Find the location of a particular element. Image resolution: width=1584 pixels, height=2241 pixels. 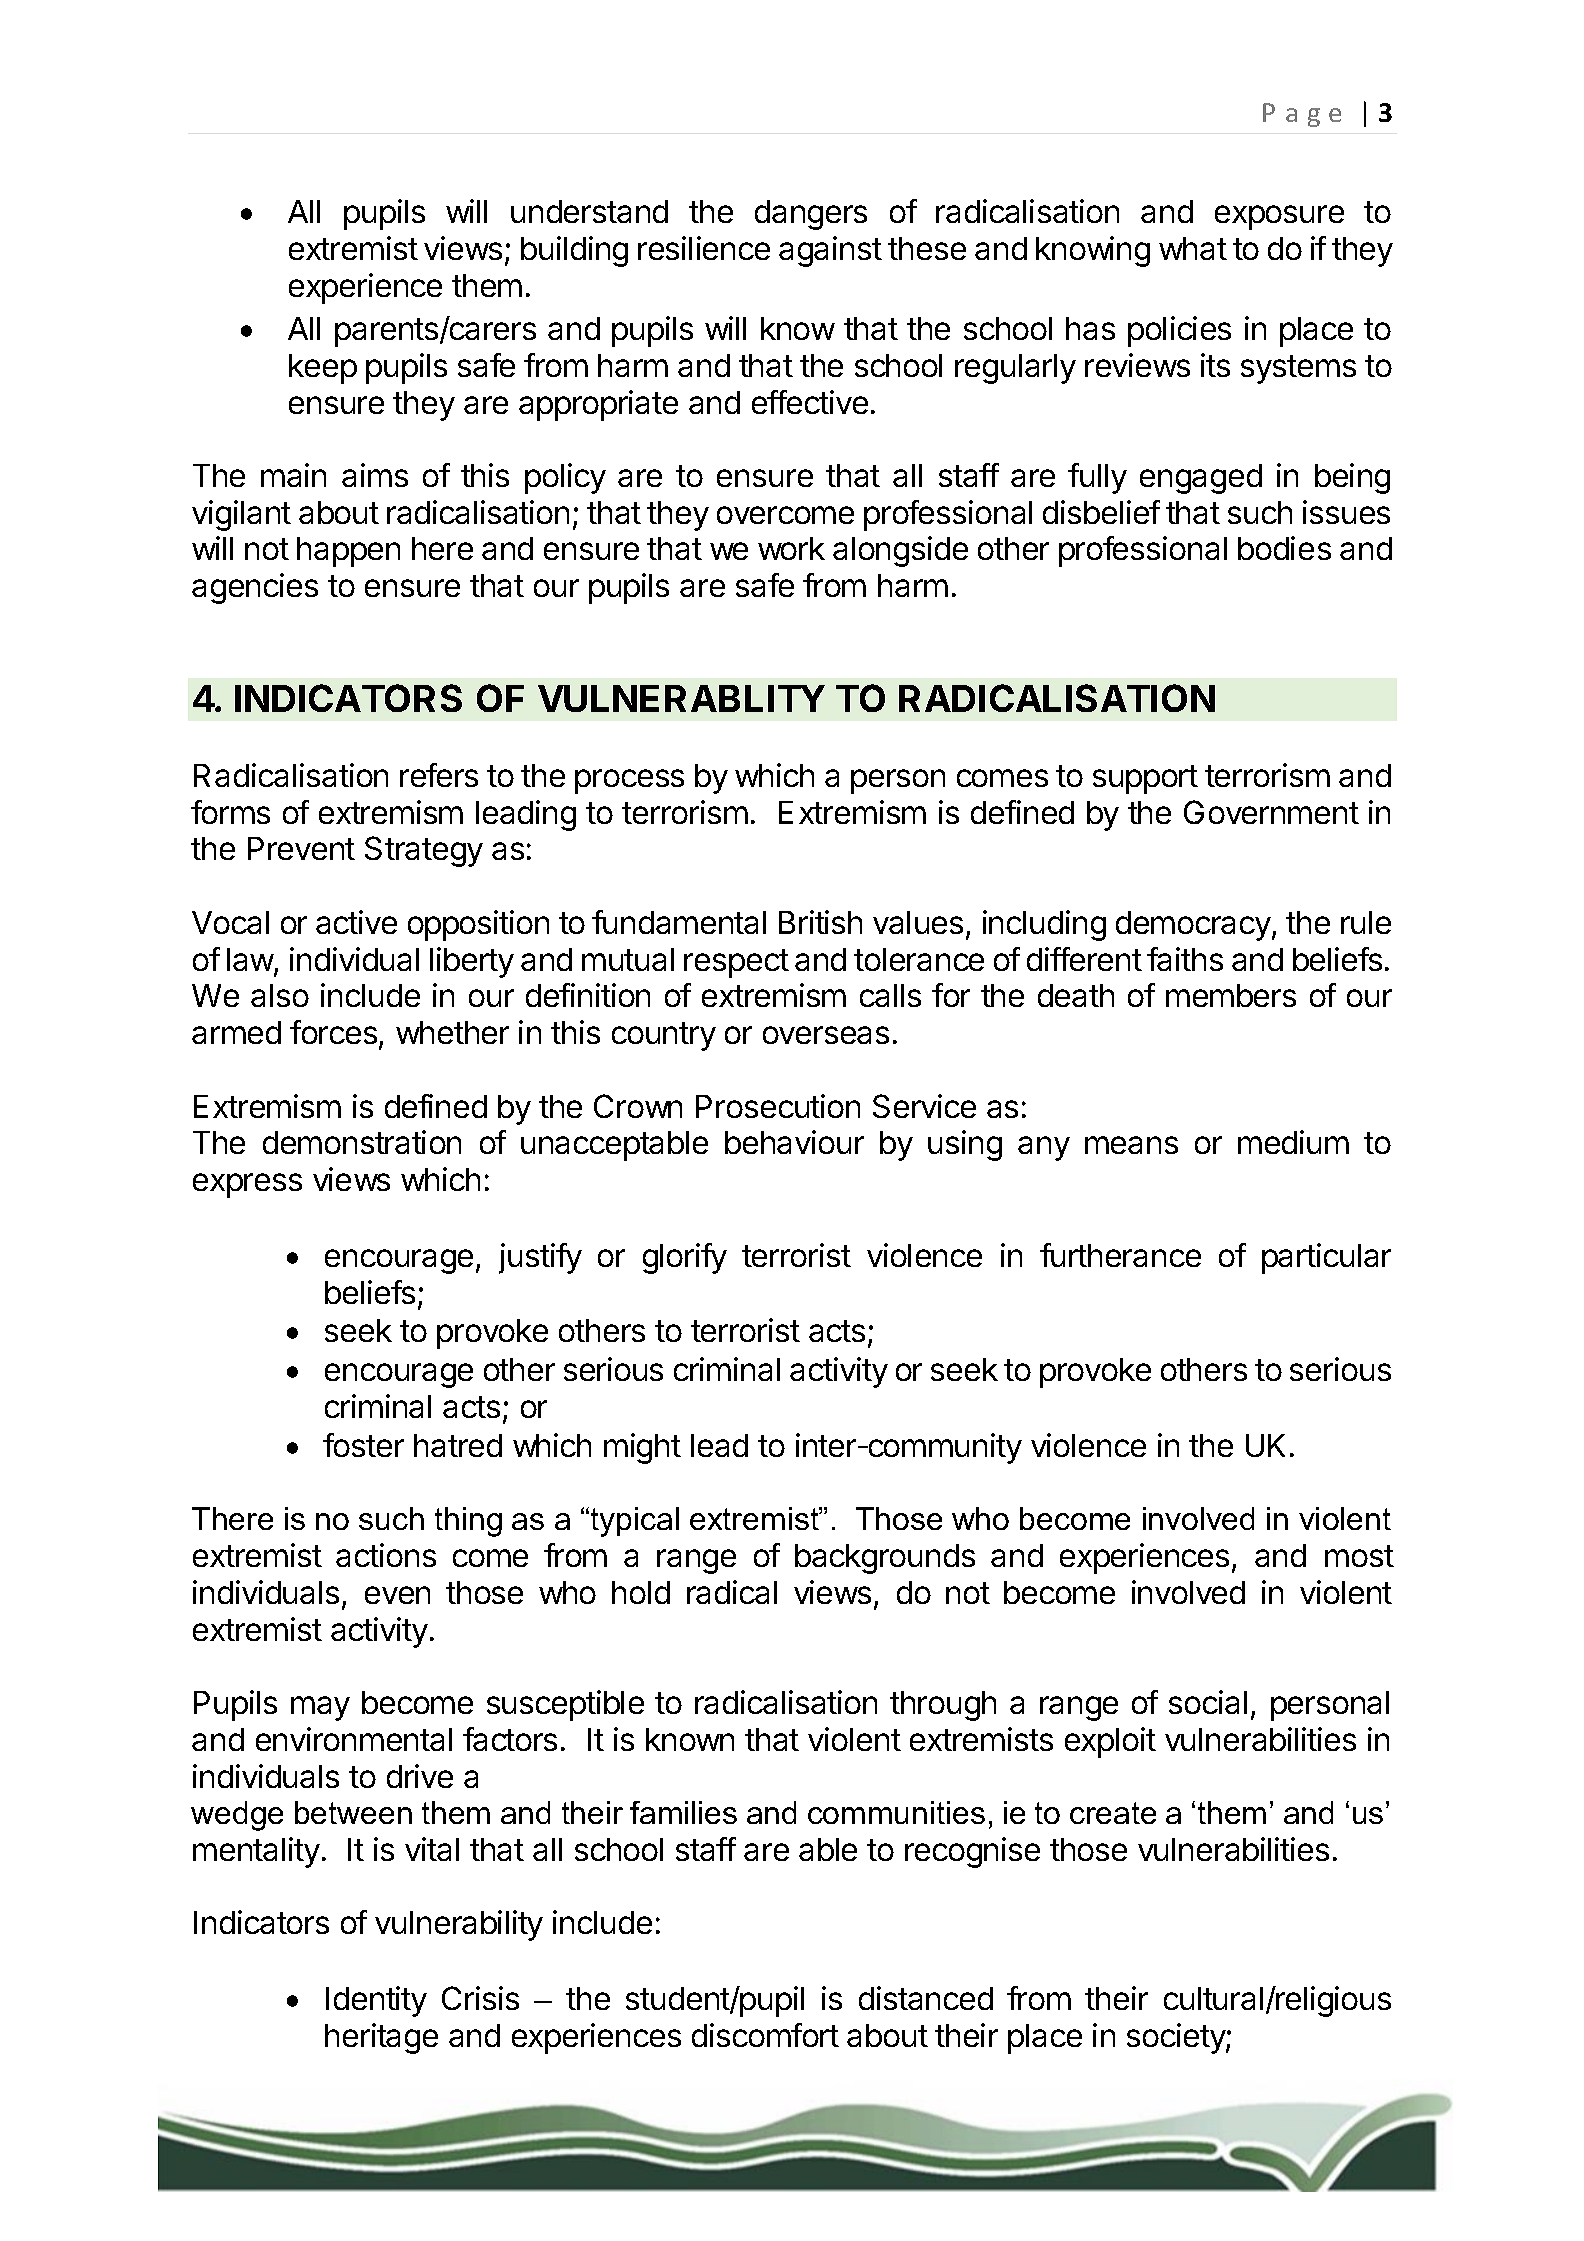

foster is located at coordinates (363, 1445).
